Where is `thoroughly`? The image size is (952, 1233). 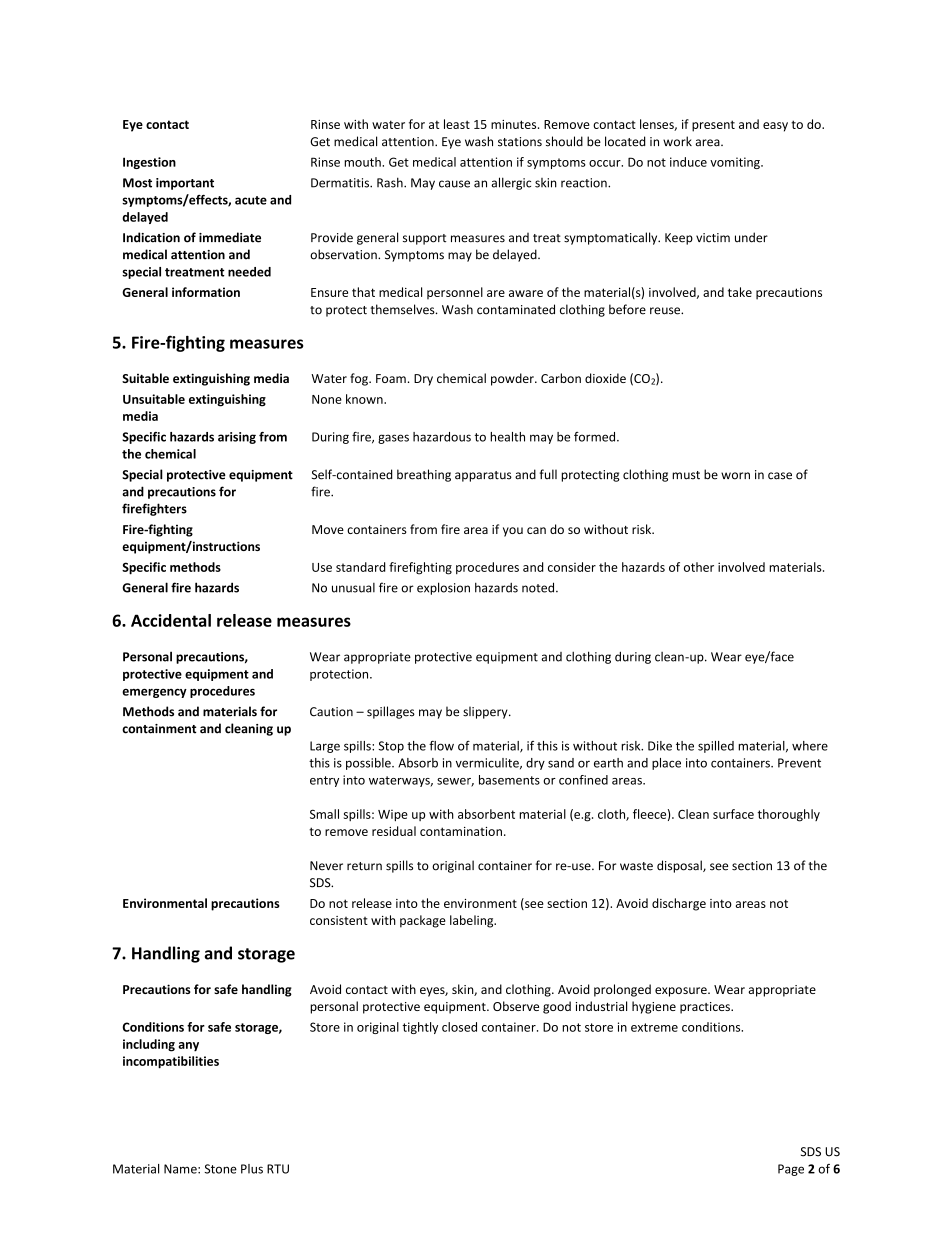 thoroughly is located at coordinates (789, 815).
